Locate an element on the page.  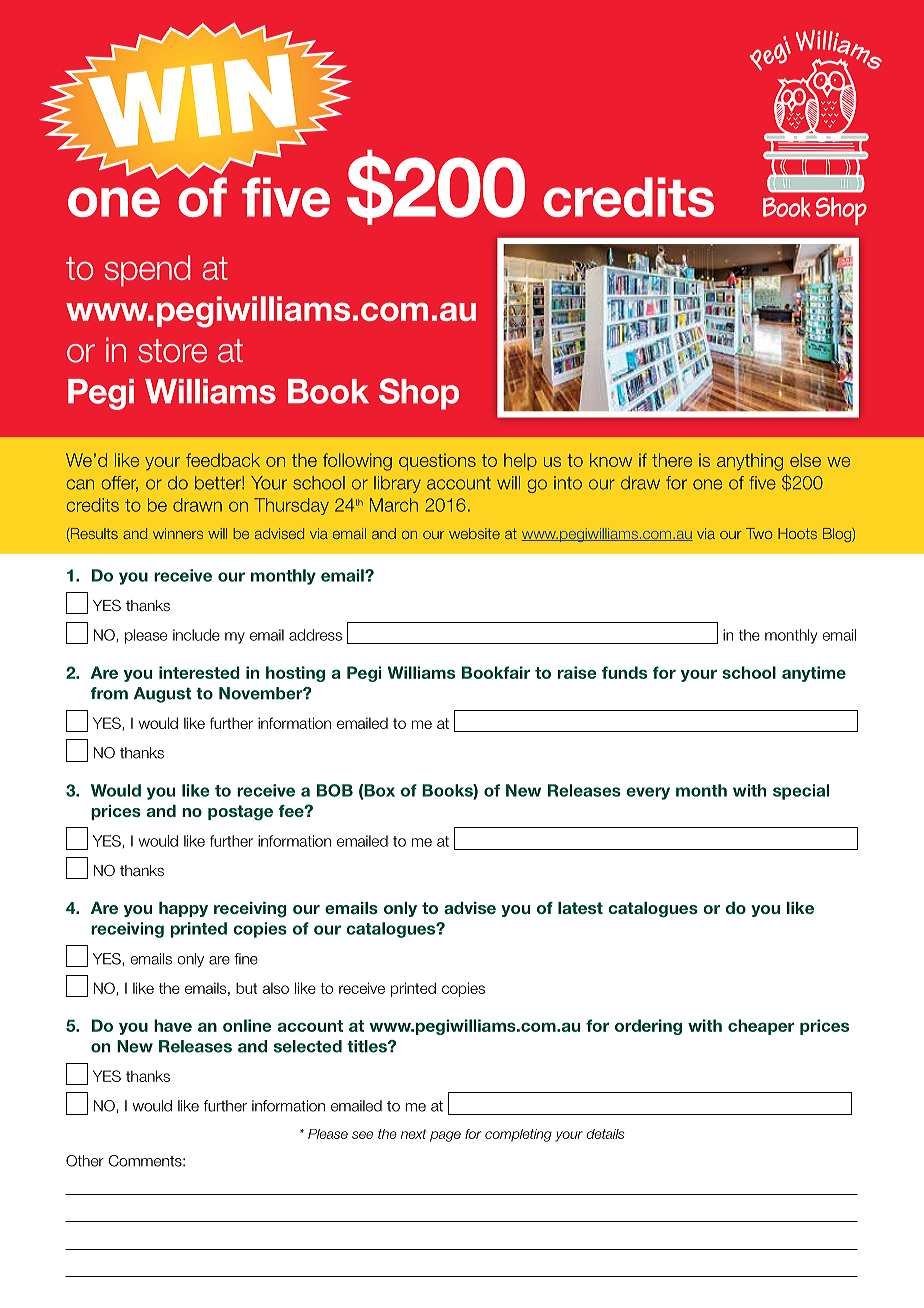
raise is located at coordinates (577, 672).
